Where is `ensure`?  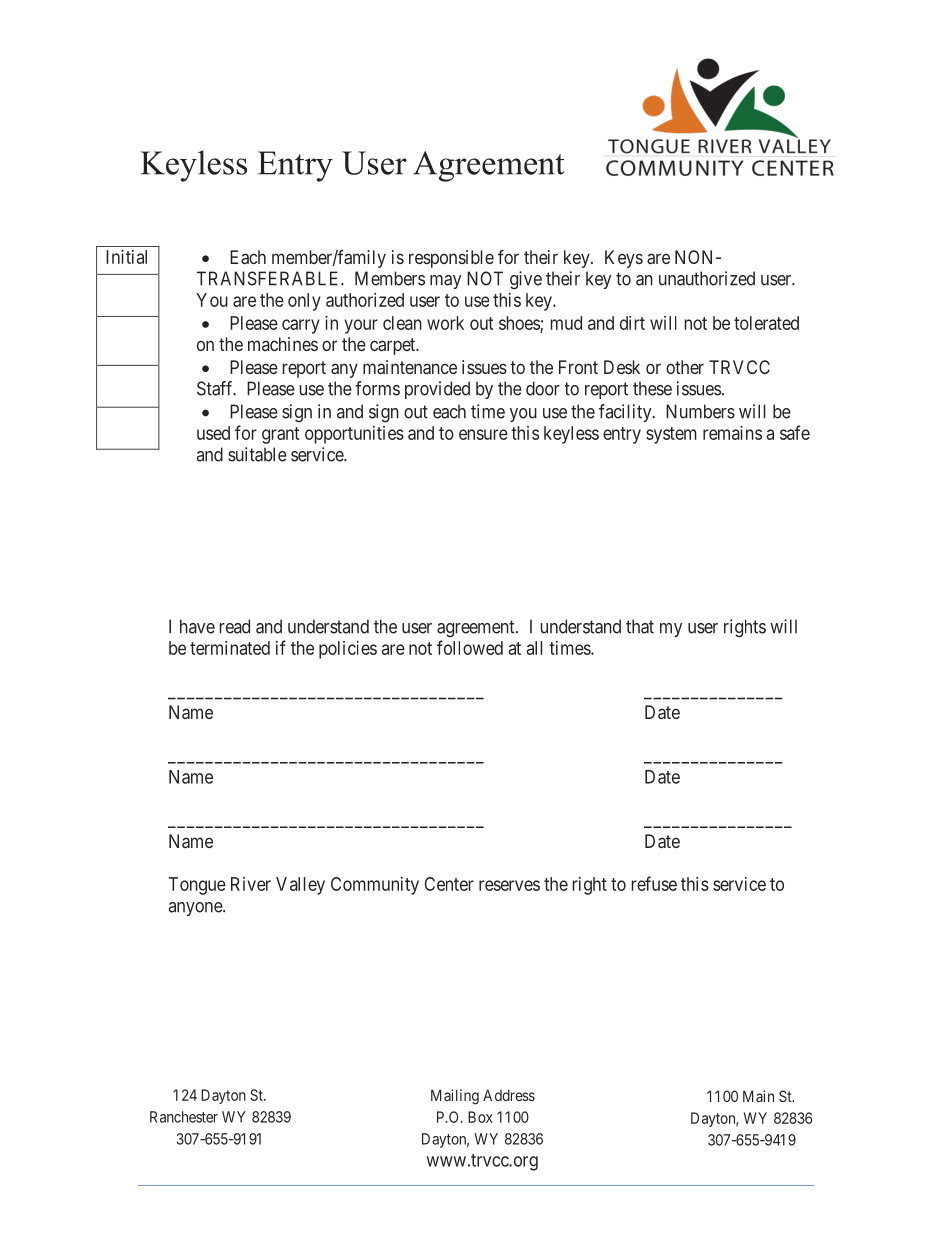
ensure is located at coordinates (483, 434).
